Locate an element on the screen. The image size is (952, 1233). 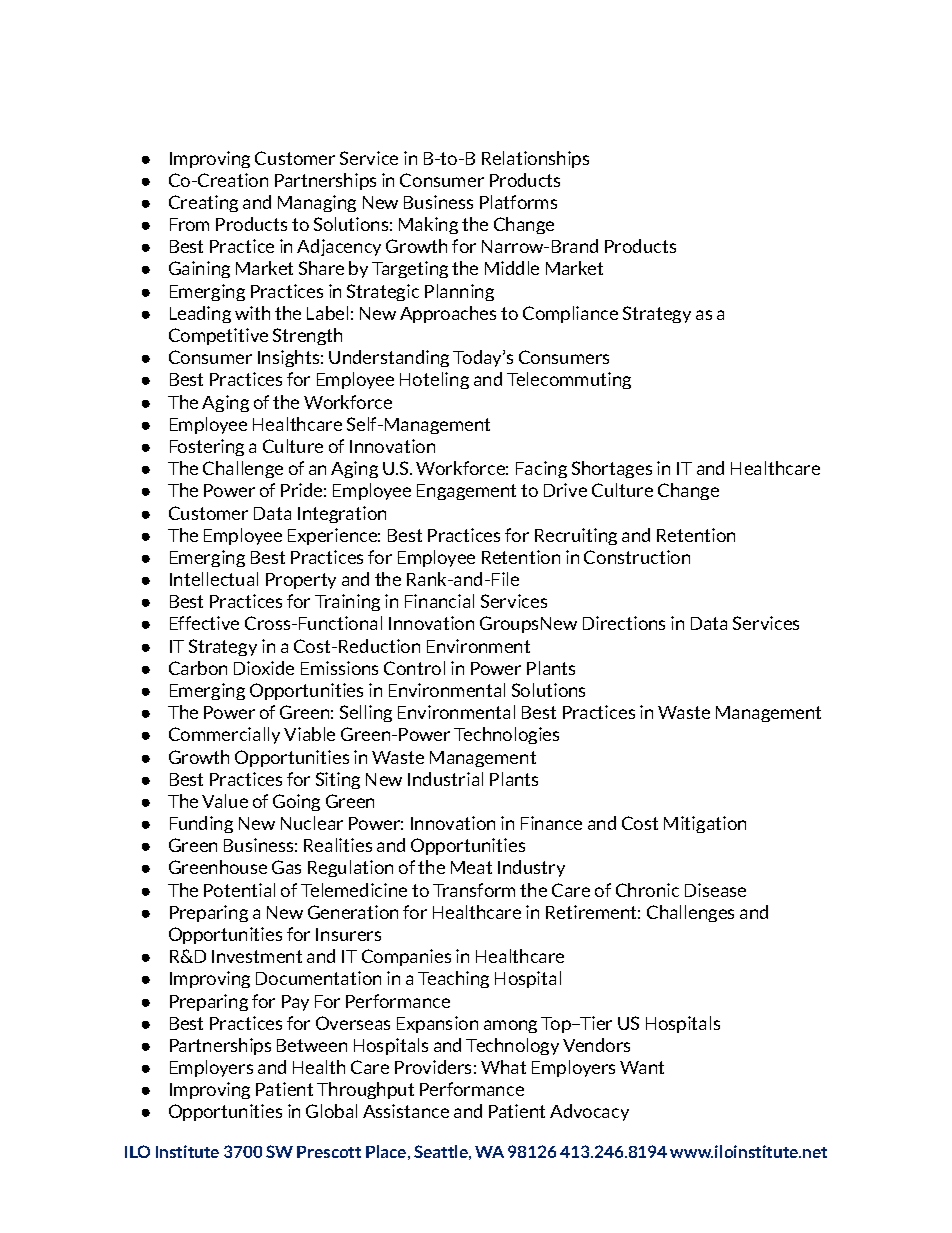
Directions is located at coordinates (624, 623).
